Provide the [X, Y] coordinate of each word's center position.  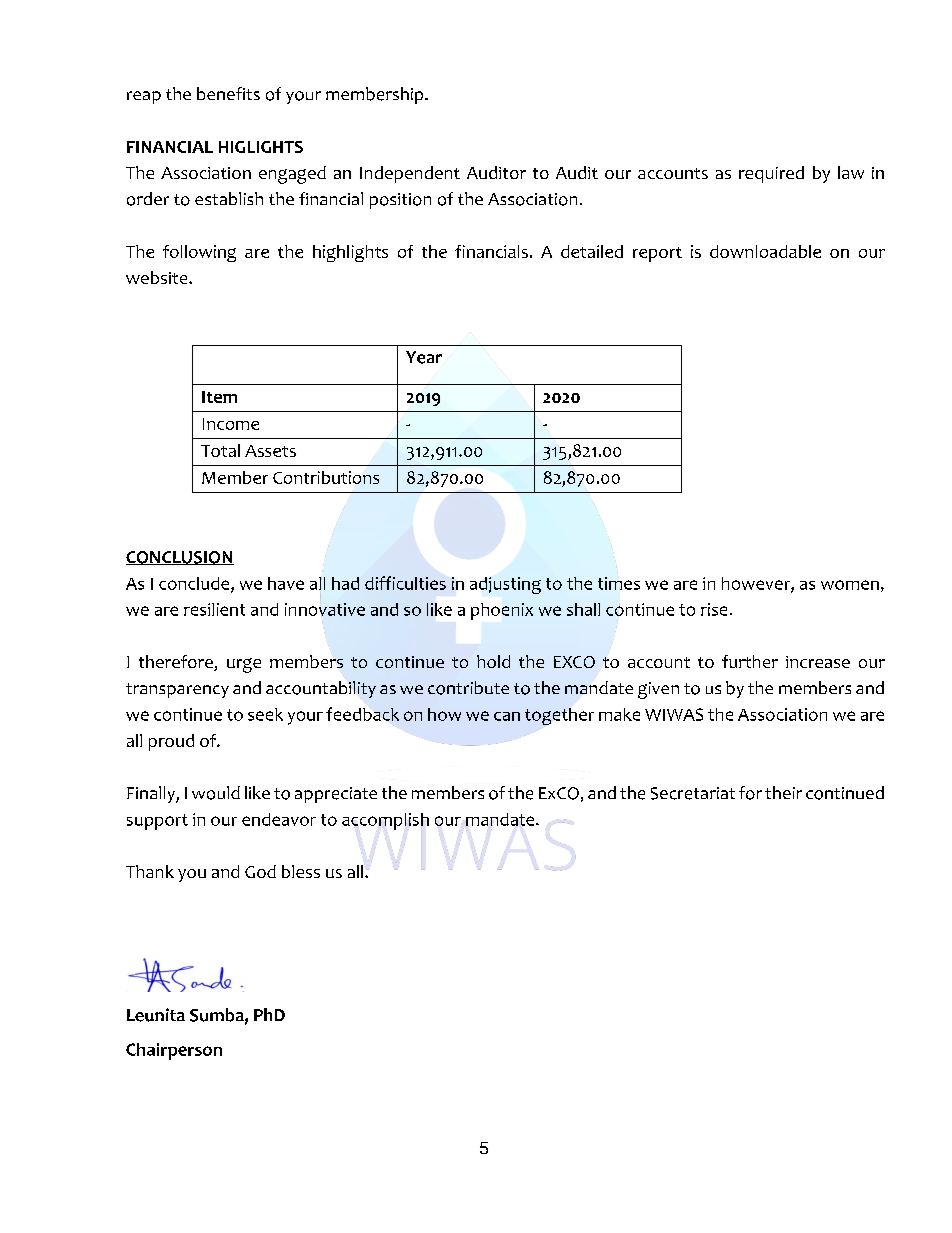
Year [424, 357]
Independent [410, 174]
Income [231, 424]
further [750, 661]
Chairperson [174, 1051]
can [507, 716]
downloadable [765, 251]
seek [265, 714]
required [771, 174]
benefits [228, 93]
